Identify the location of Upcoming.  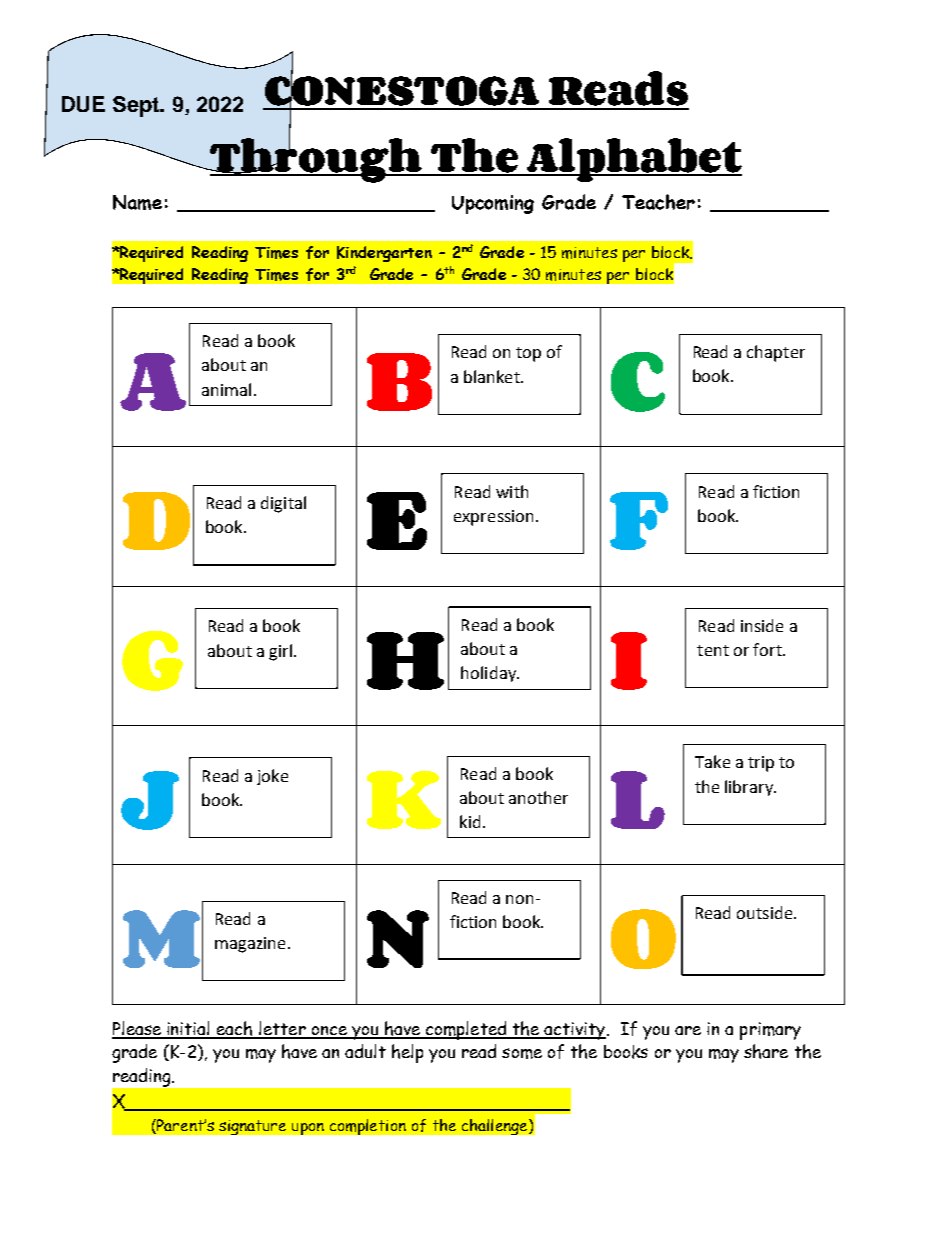
(493, 204).
